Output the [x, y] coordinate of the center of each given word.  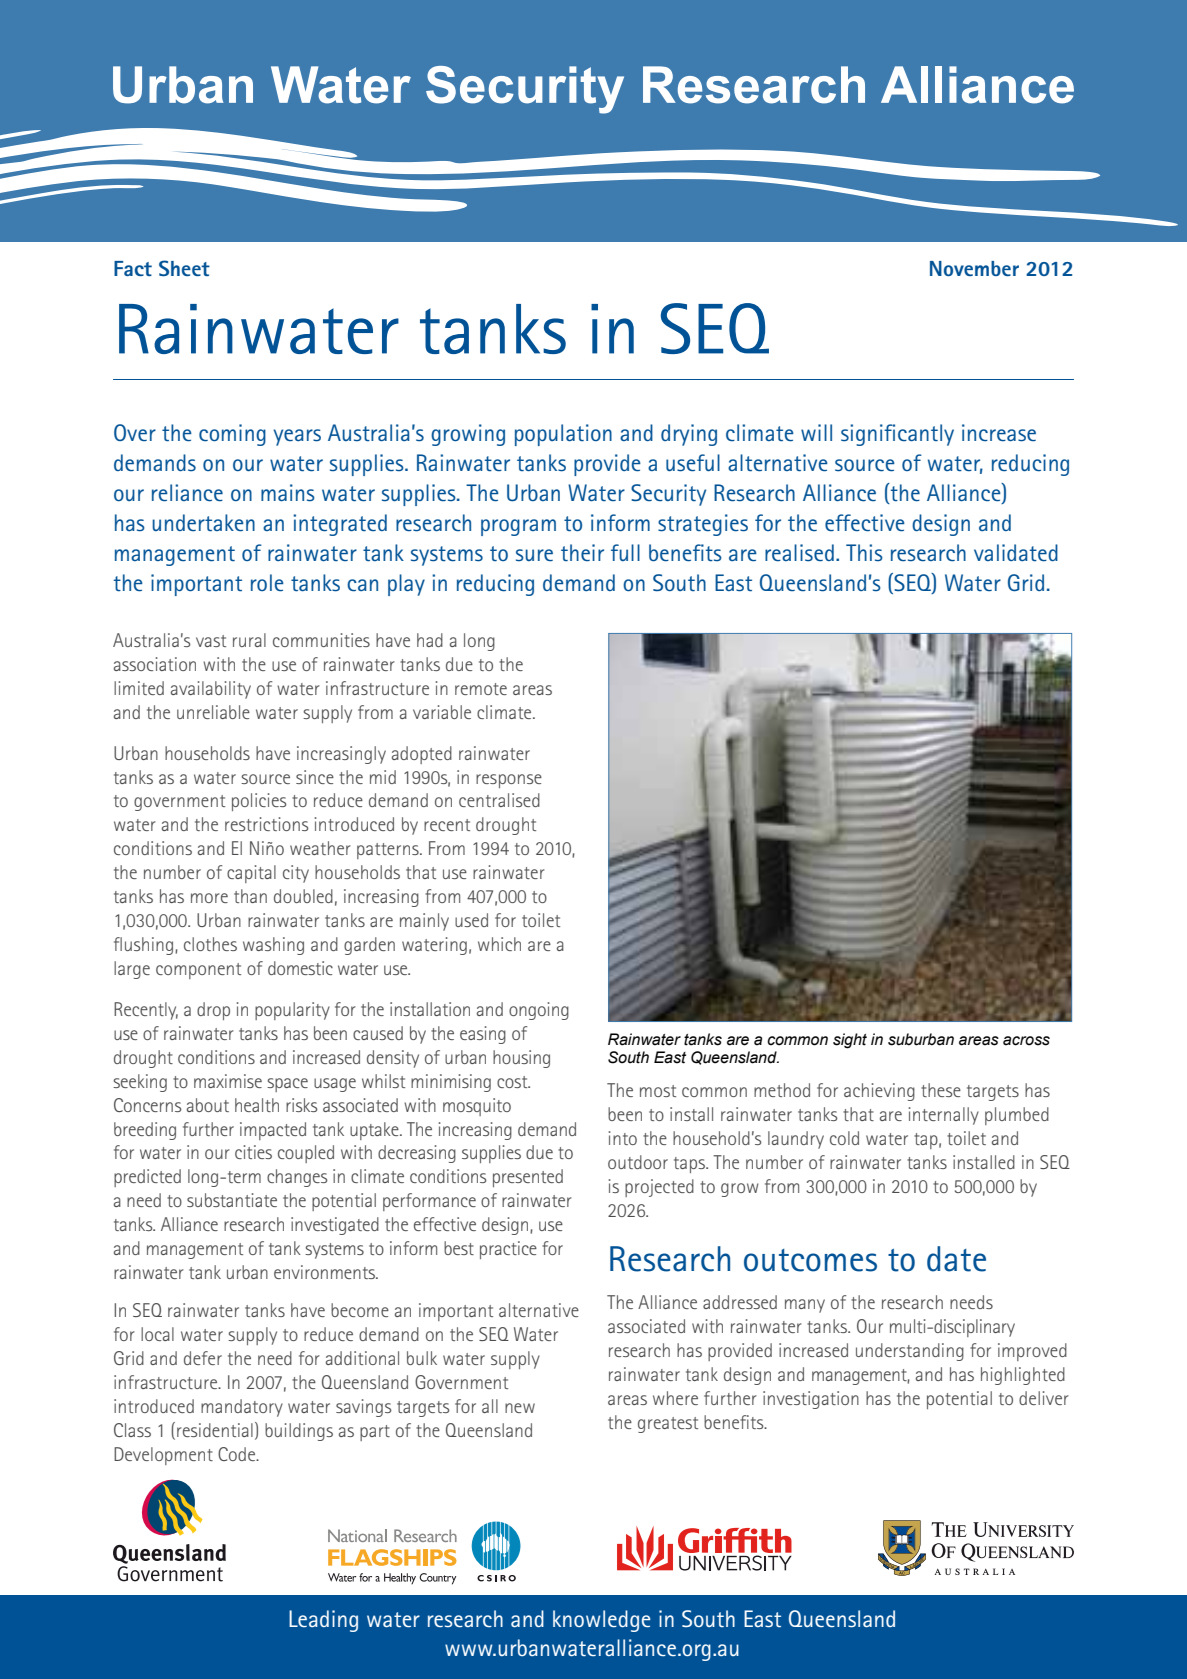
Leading [323, 1621]
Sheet [184, 268]
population [563, 435]
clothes [210, 944]
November [974, 268]
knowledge [602, 1621]
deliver [1044, 1398]
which [499, 944]
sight [850, 1041]
